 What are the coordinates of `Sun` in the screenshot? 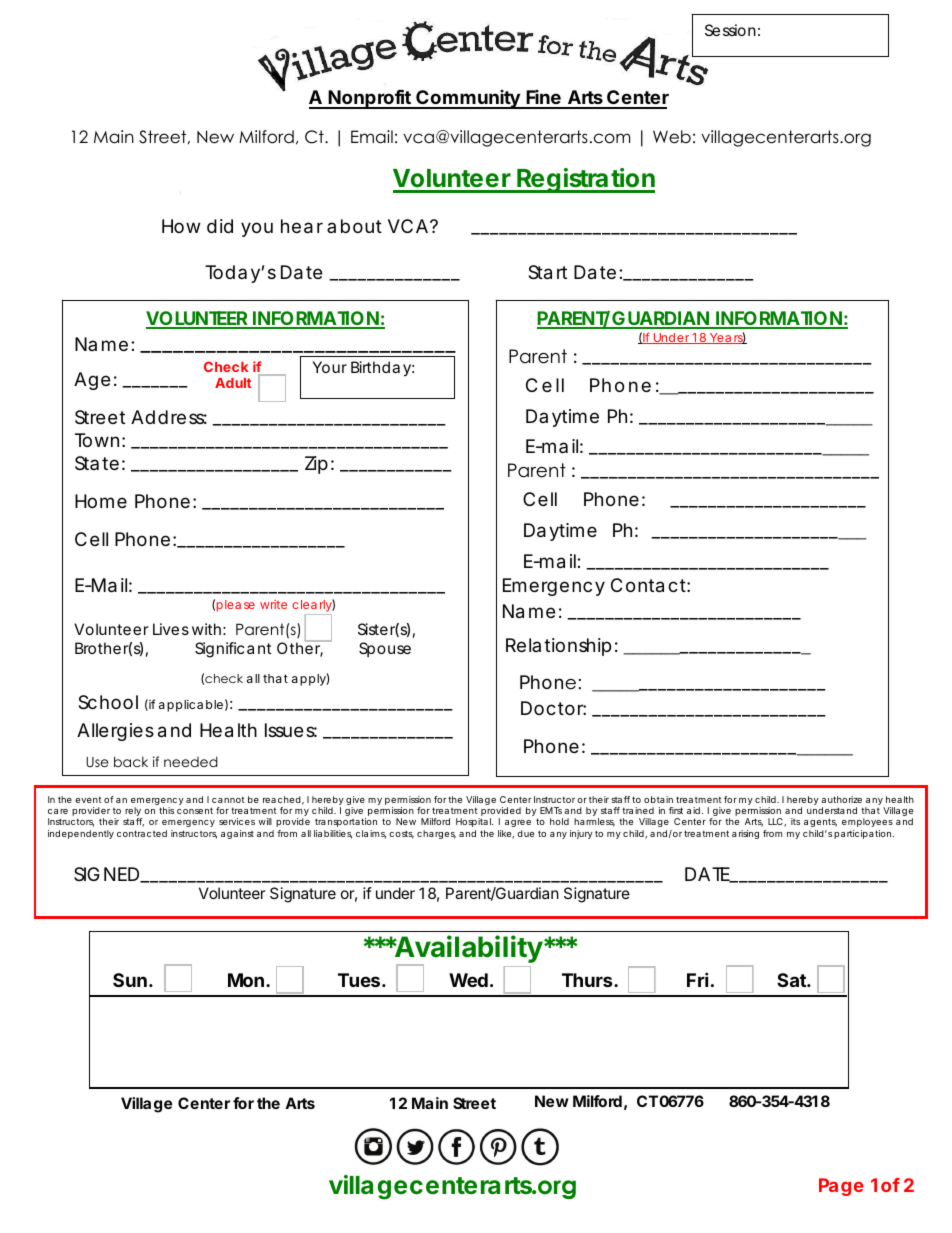 It's located at (130, 980).
